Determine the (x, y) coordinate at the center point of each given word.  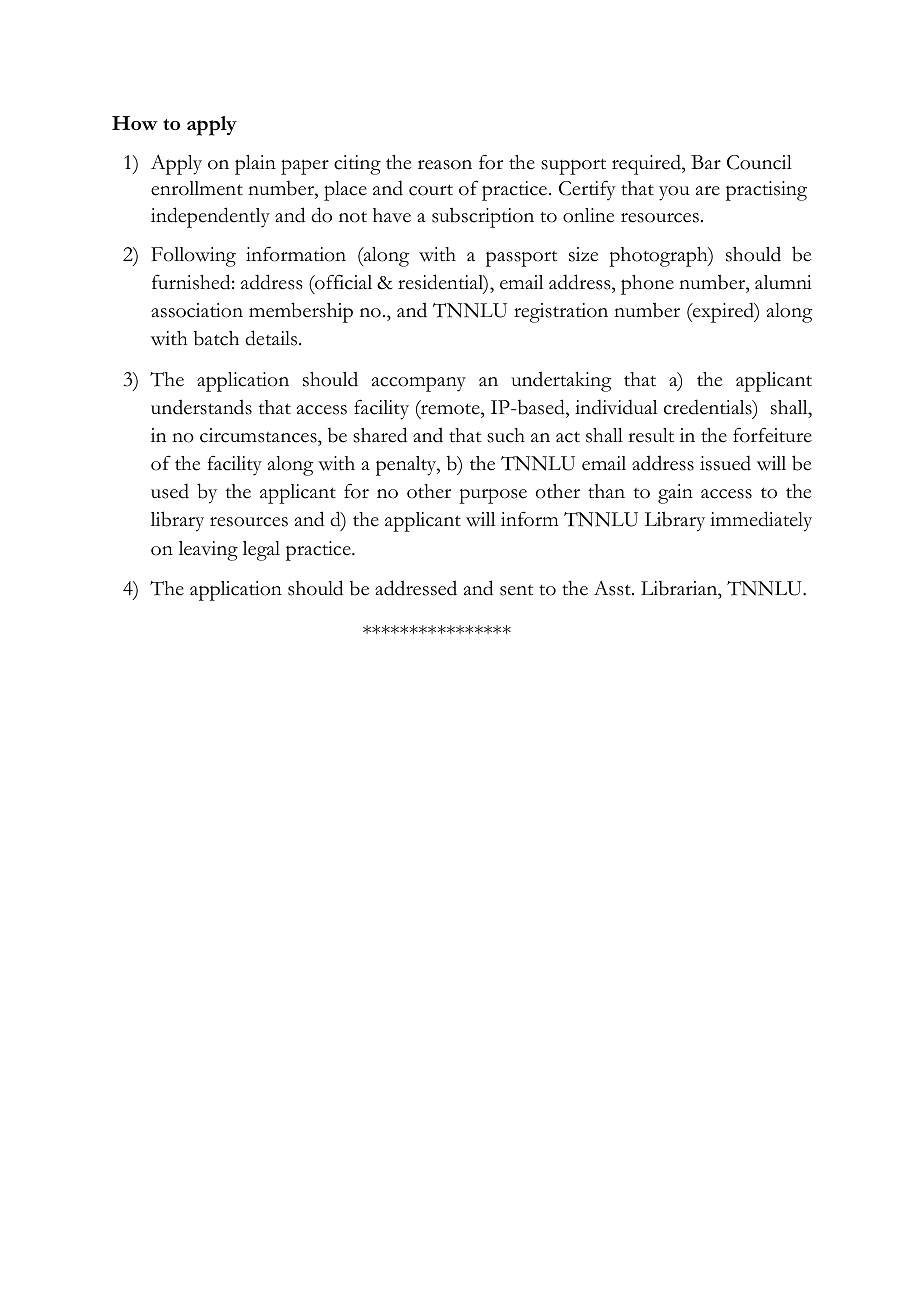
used (170, 491)
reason (445, 165)
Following (193, 257)
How (135, 123)
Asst (613, 588)
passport (521, 259)
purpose (493, 496)
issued (725, 463)
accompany (419, 384)
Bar (706, 162)
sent (516, 590)
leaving (208, 551)
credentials (709, 407)
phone (647, 285)
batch (216, 338)
